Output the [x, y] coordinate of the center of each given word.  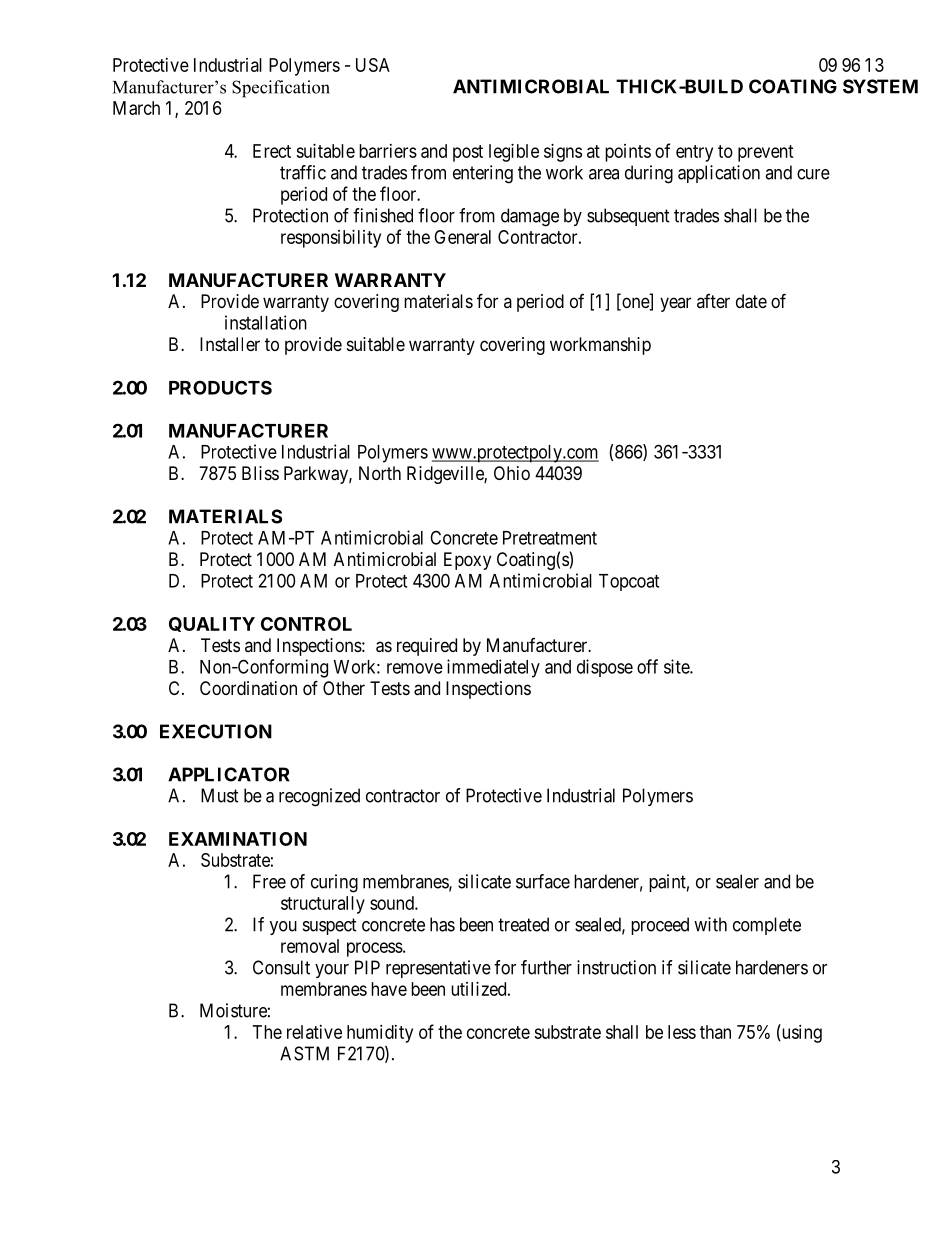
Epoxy [467, 561]
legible [514, 153]
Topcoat [629, 582]
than [715, 1032]
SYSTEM [880, 86]
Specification [281, 89]
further [546, 967]
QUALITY [212, 624]
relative [314, 1032]
